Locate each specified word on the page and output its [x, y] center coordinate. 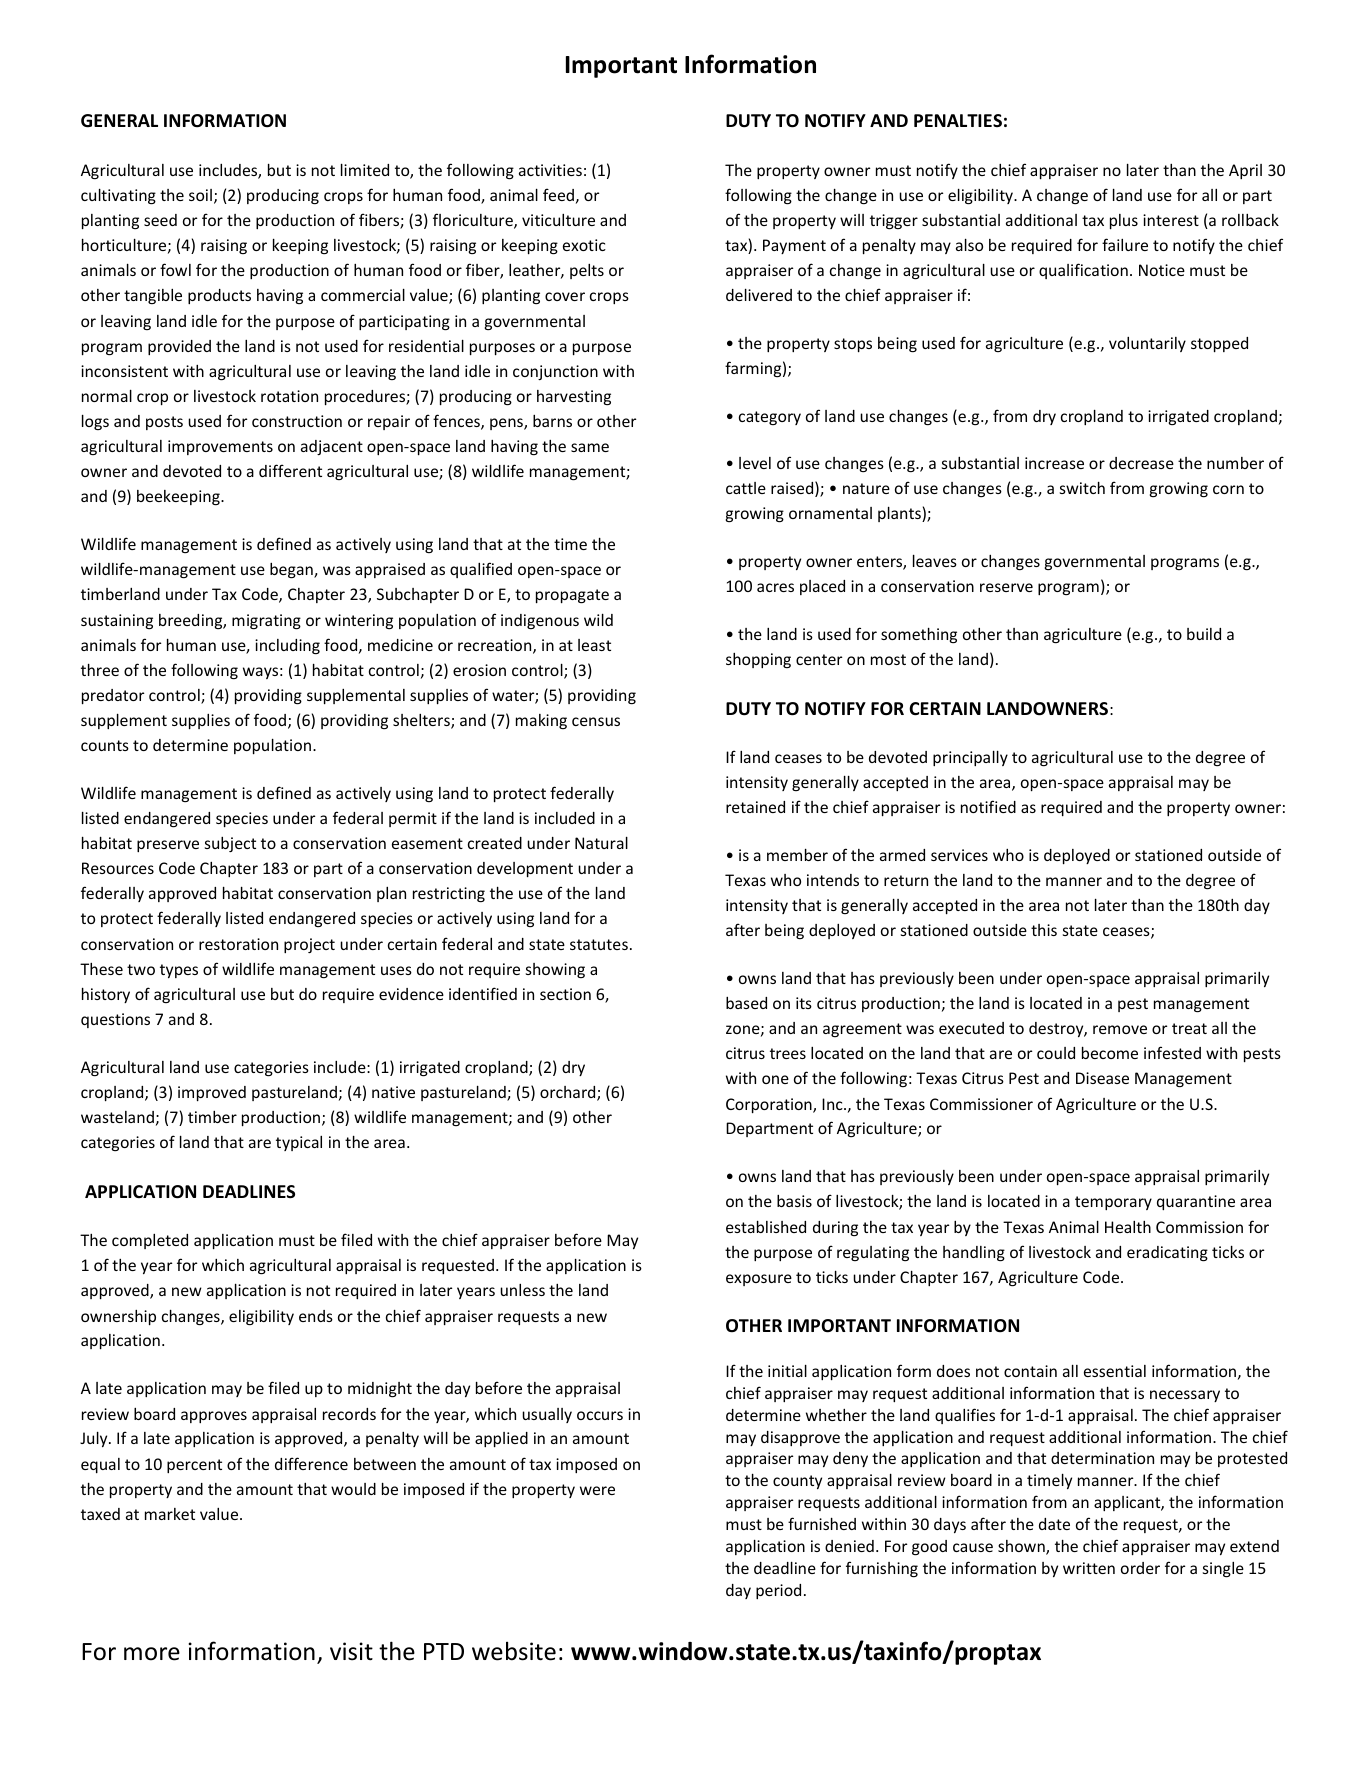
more [152, 1654]
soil [200, 195]
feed [558, 194]
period [778, 1591]
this [1044, 930]
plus [1124, 221]
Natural [601, 842]
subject [230, 844]
